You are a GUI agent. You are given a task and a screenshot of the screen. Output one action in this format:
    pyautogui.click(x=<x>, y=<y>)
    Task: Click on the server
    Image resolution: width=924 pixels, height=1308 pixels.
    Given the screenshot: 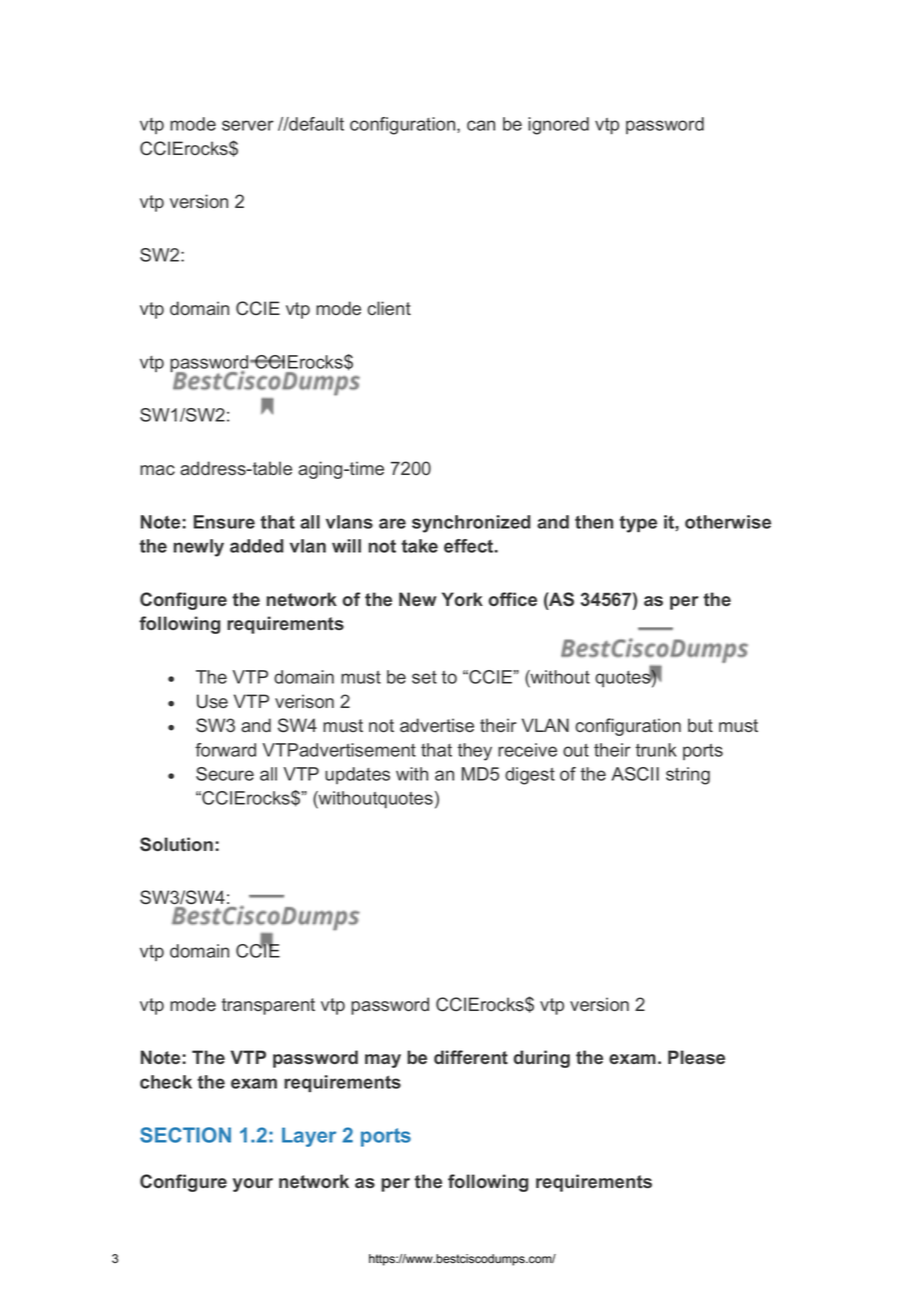 What is the action you would take?
    pyautogui.click(x=248, y=125)
